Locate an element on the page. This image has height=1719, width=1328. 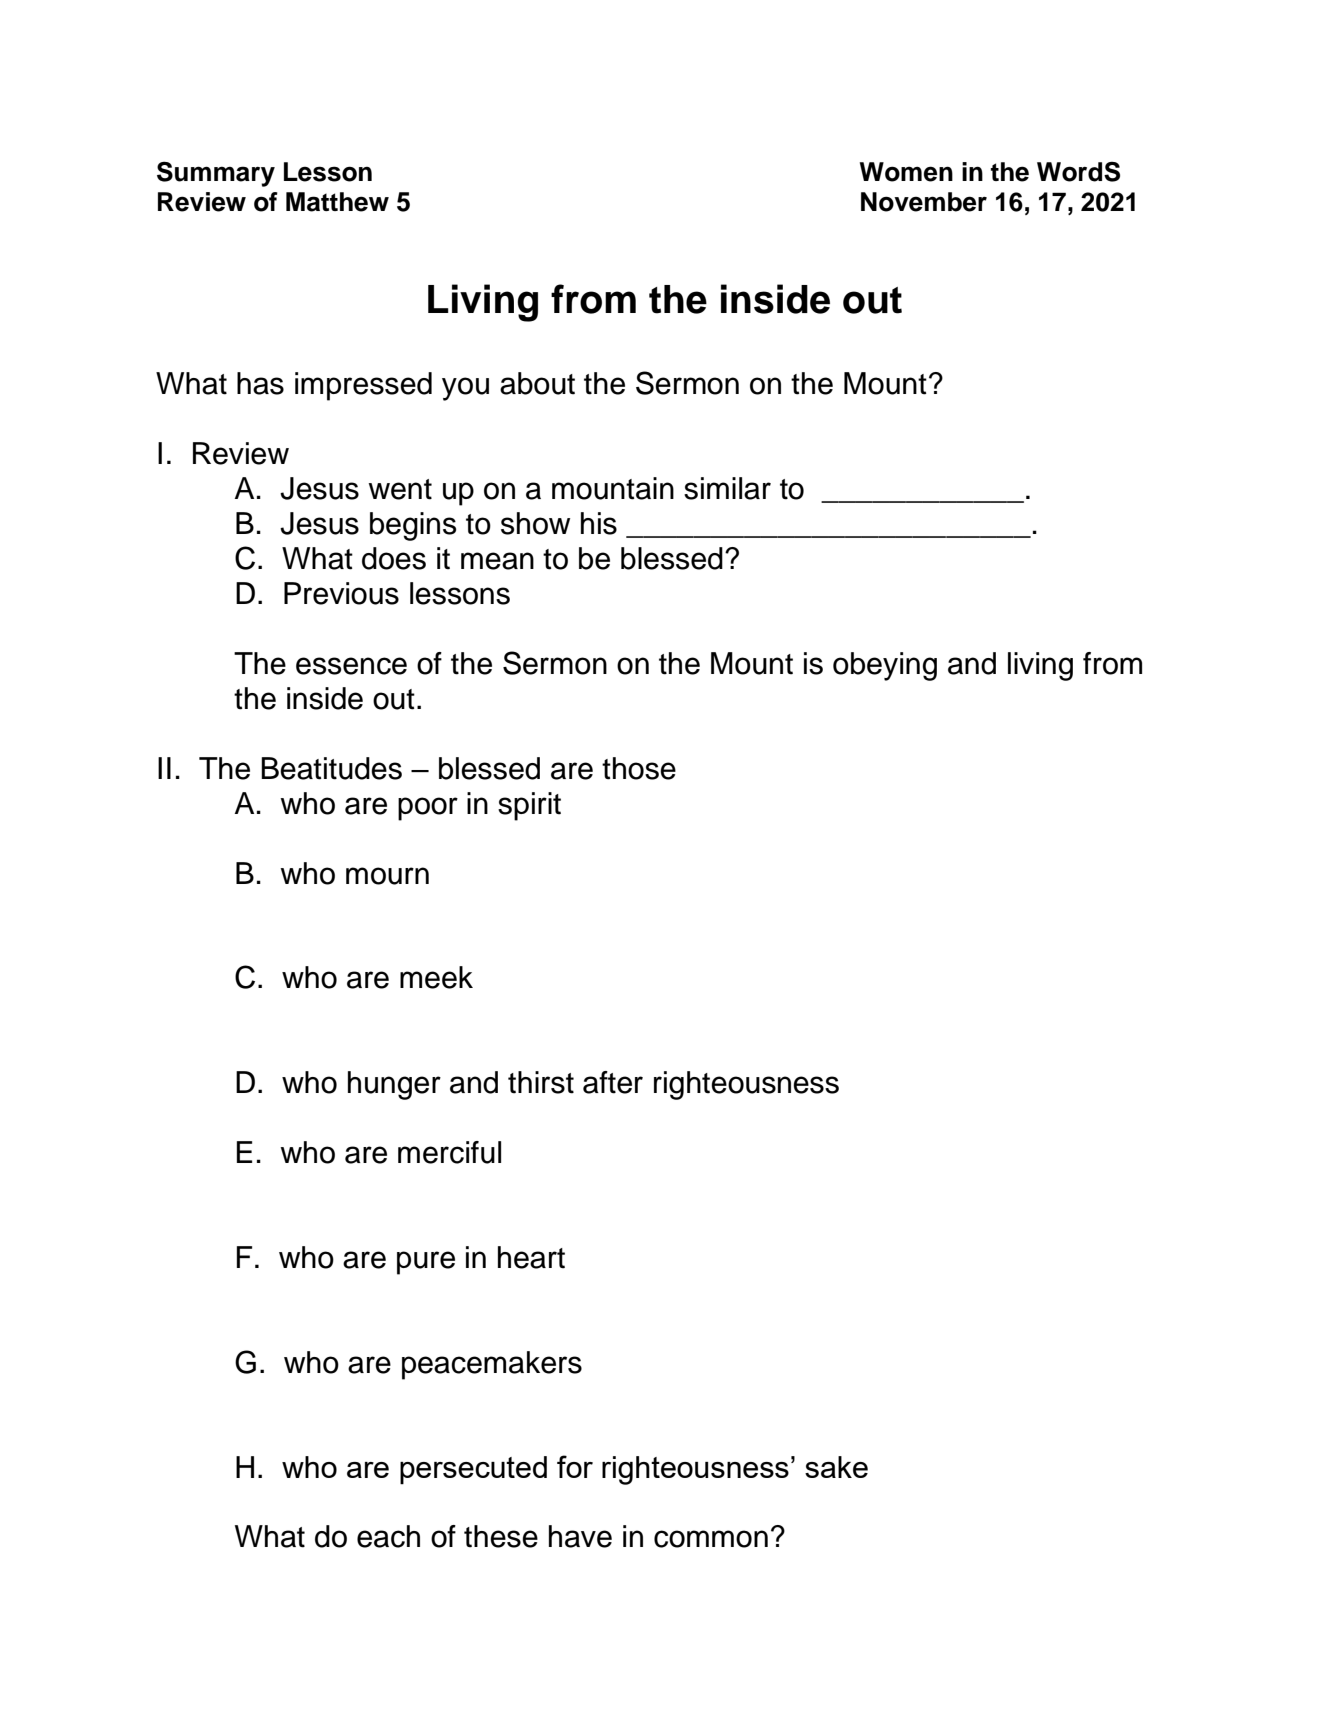
Matthew is located at coordinates (337, 202).
